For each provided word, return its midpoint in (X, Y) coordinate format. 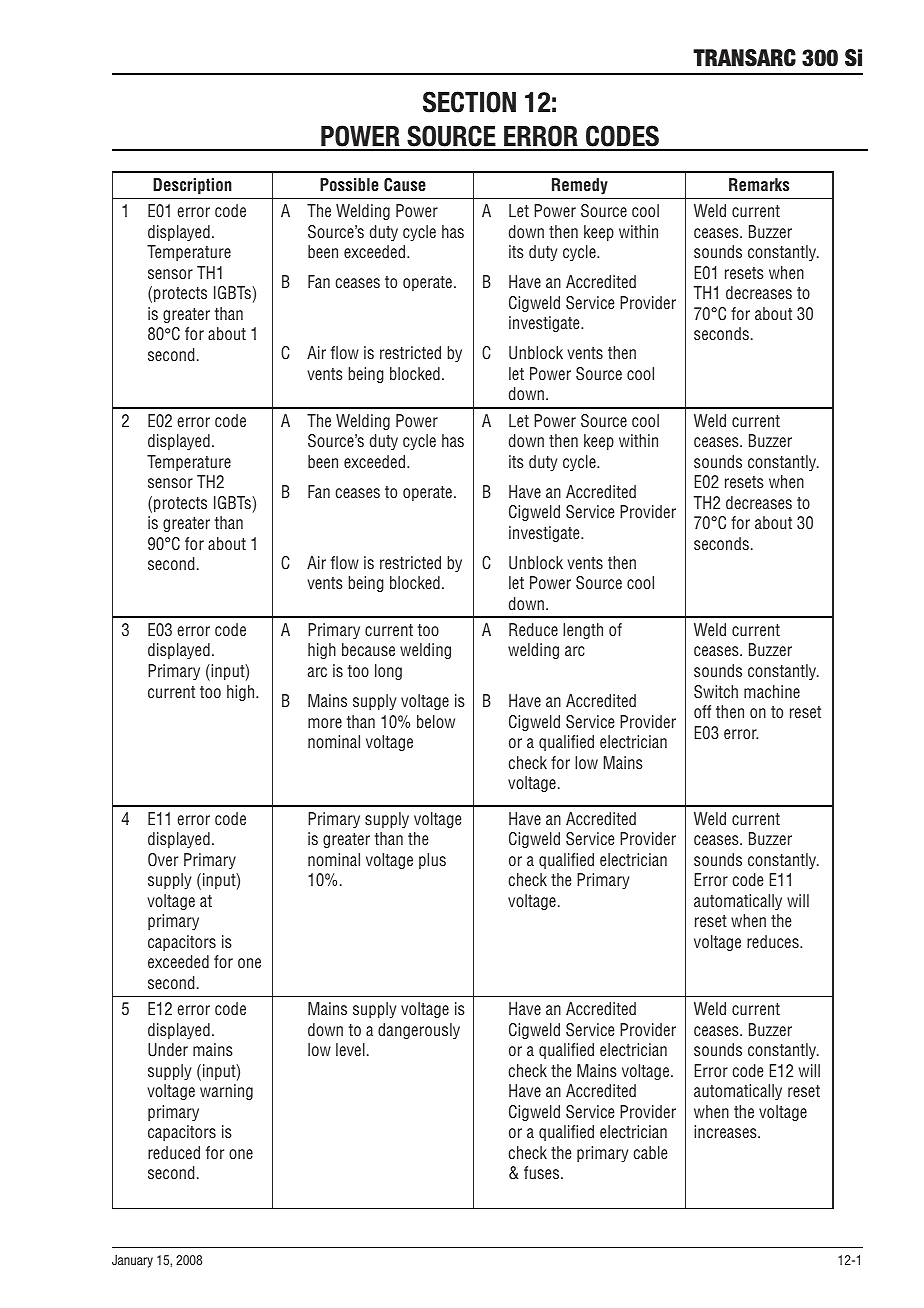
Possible (349, 184)
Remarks (759, 184)
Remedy (580, 186)
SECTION (469, 102)
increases (726, 1131)
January (132, 1261)
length (583, 631)
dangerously (419, 1031)
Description (192, 186)
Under (168, 1050)
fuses (543, 1172)
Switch (716, 692)
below (436, 721)
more (325, 723)
